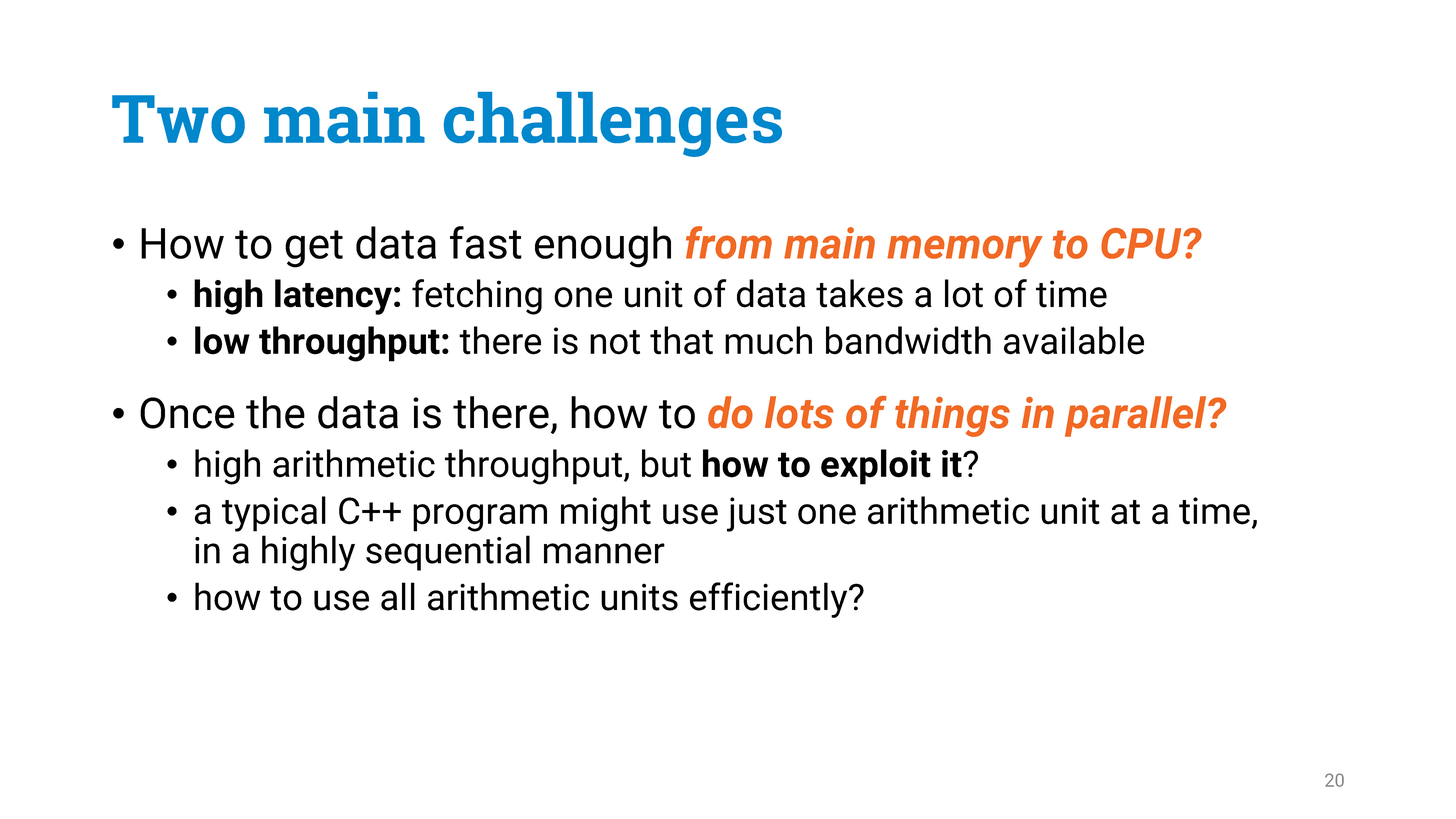  What do you see at coordinates (448, 553) in the document?
I see `sequential` at bounding box center [448, 553].
